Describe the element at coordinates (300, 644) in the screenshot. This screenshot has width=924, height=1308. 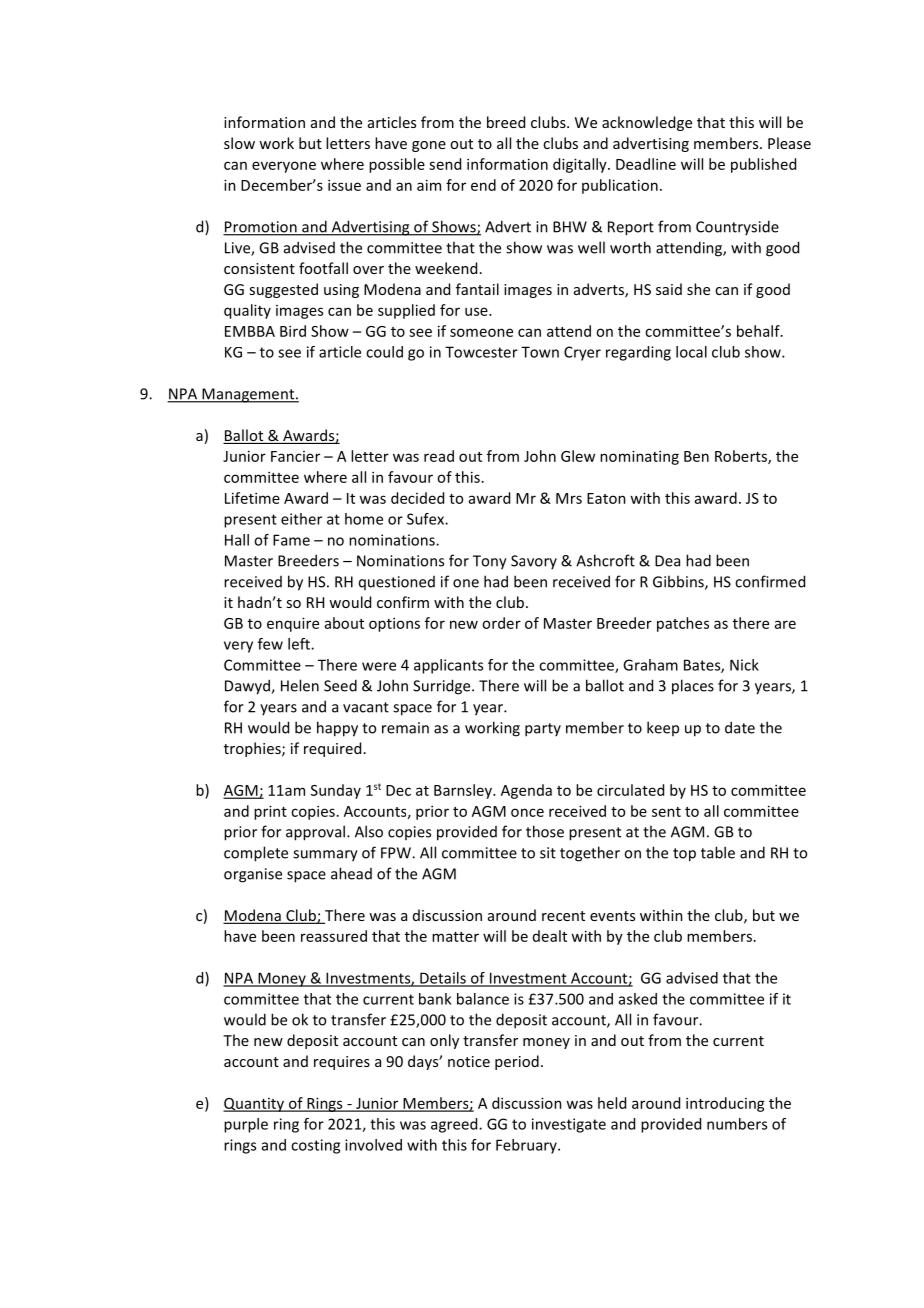
I see `left` at that location.
